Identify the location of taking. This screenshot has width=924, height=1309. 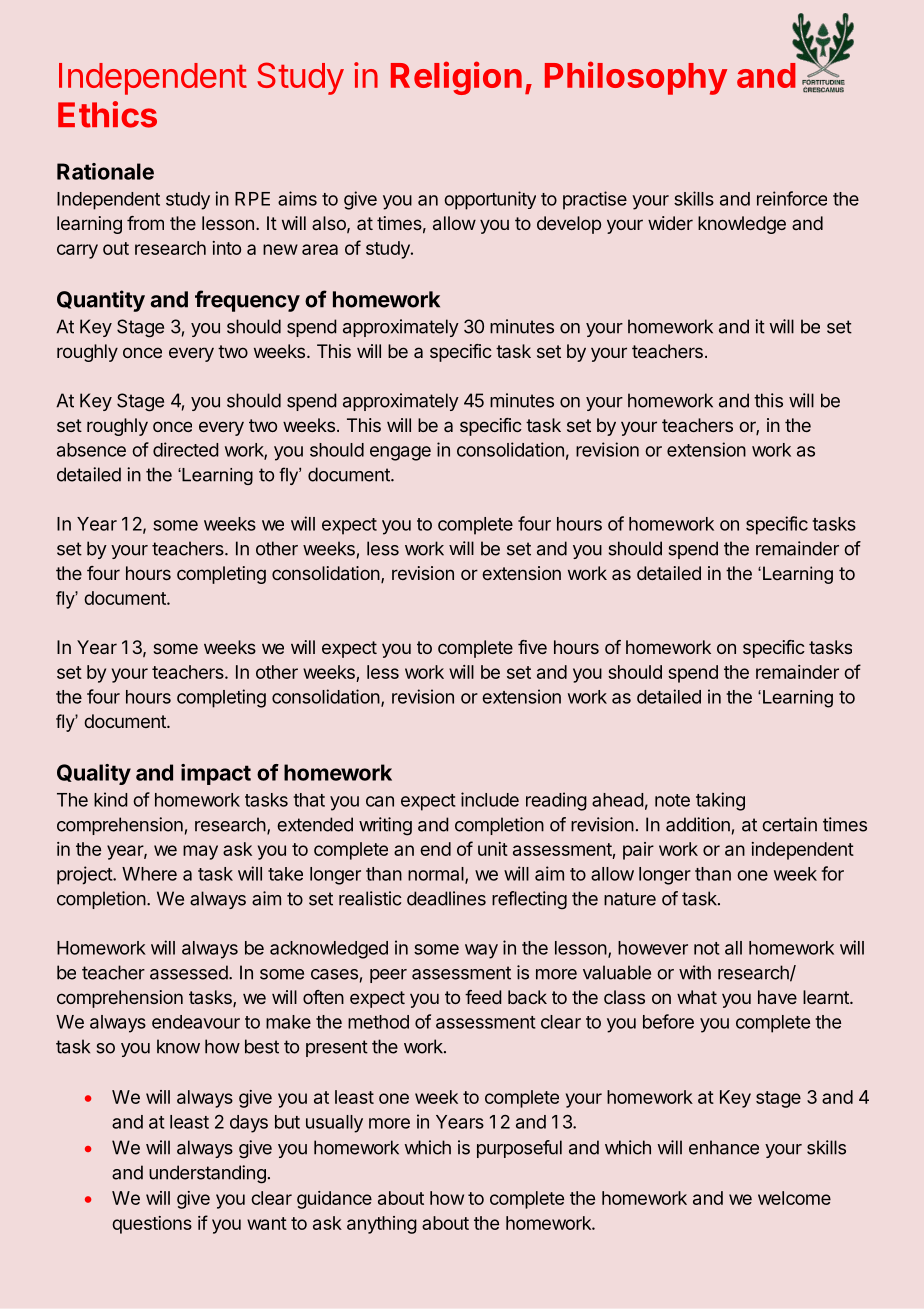
(720, 801).
